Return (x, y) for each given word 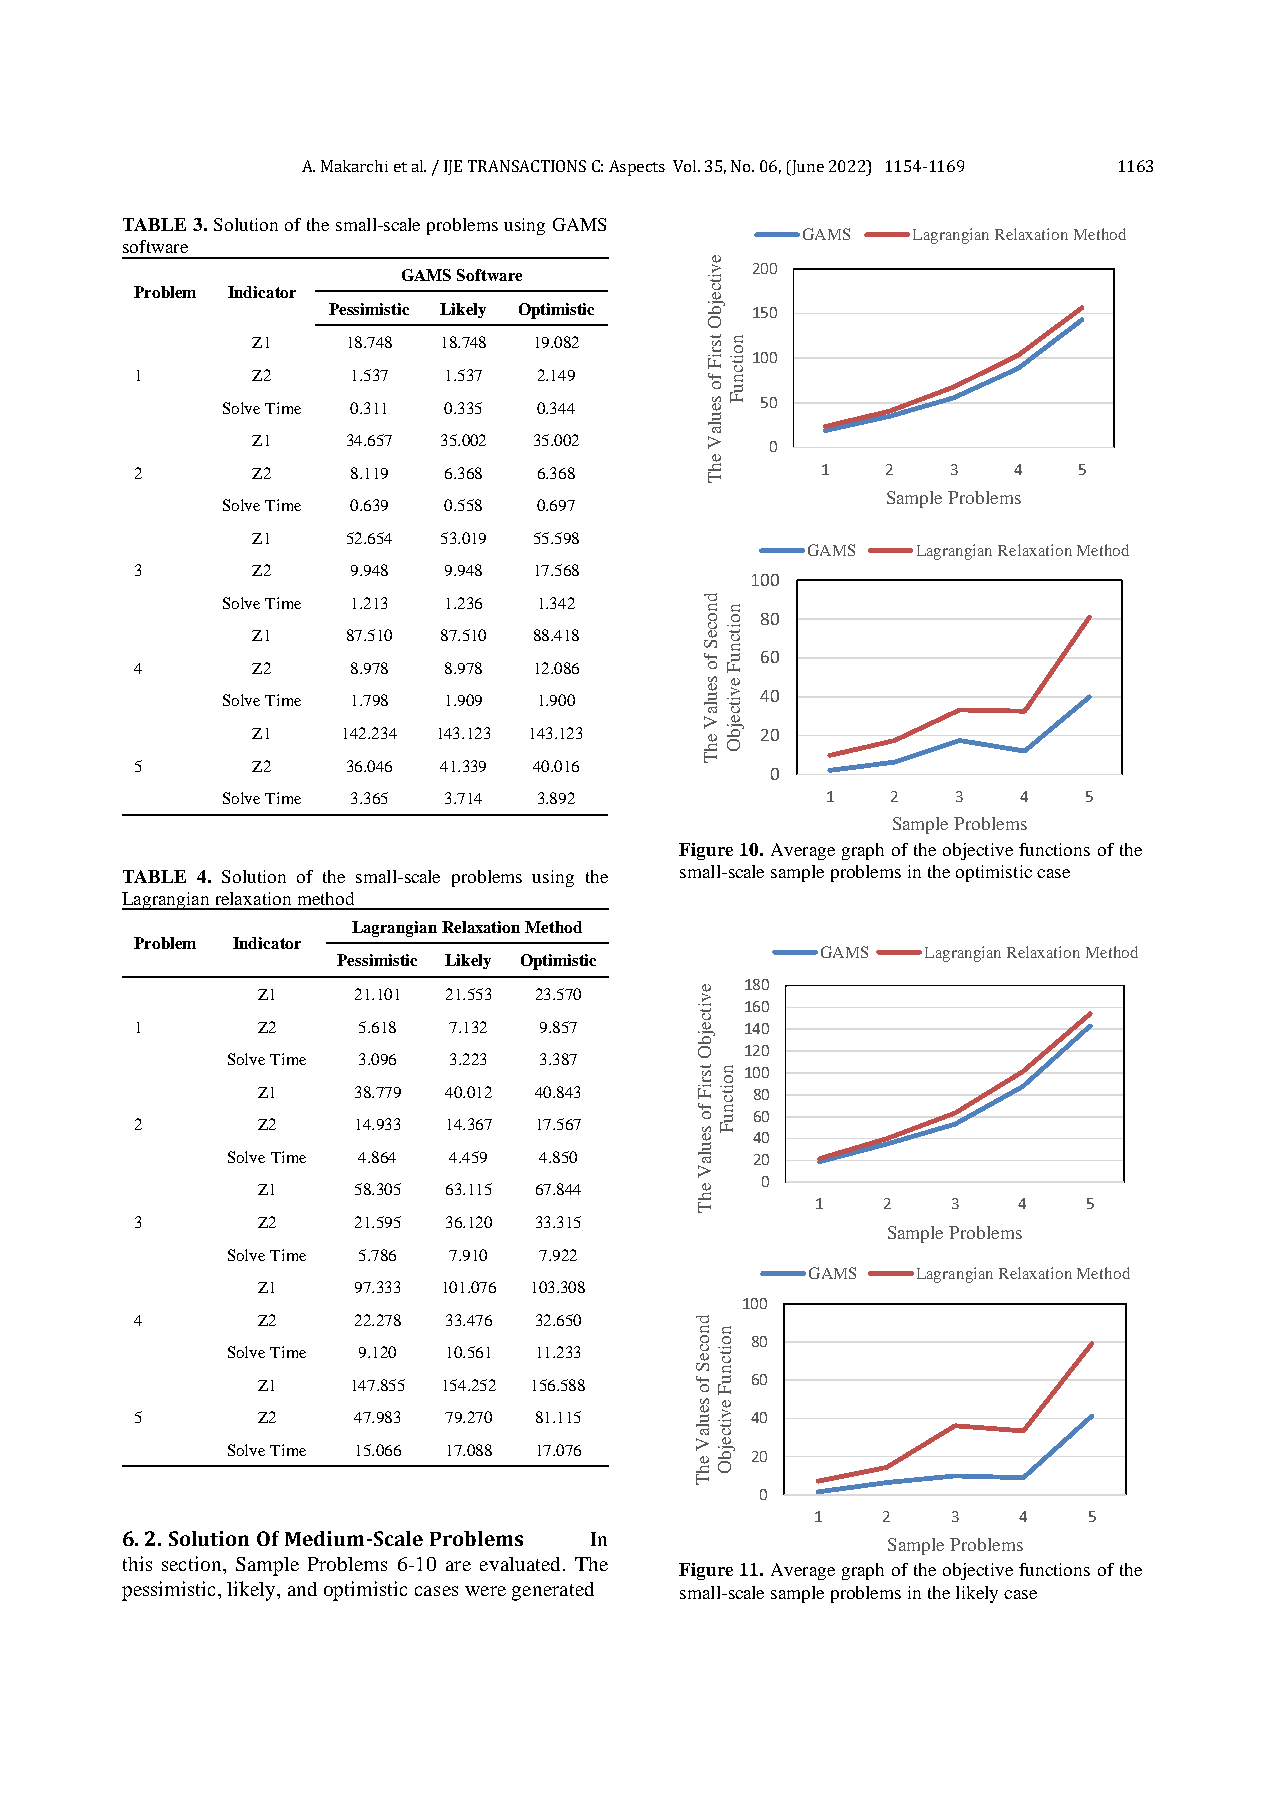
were (485, 1591)
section (193, 1563)
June (806, 168)
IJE (453, 167)
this (137, 1563)
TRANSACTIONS (527, 166)
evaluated (522, 1564)
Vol (686, 166)
